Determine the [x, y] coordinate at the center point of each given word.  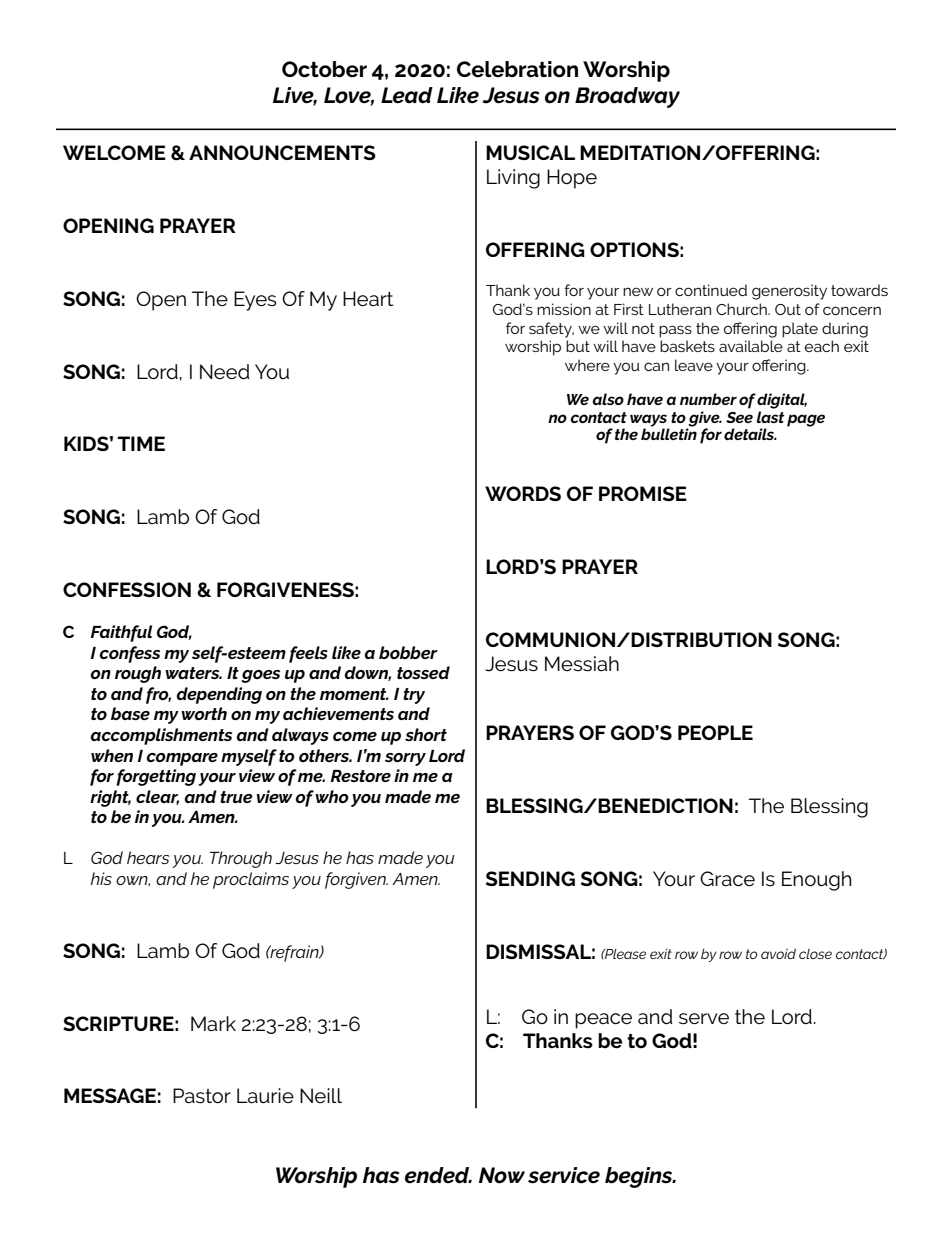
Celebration [517, 69]
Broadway [627, 97]
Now [502, 1175]
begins [640, 1177]
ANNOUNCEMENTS [282, 152]
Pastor [202, 1096]
